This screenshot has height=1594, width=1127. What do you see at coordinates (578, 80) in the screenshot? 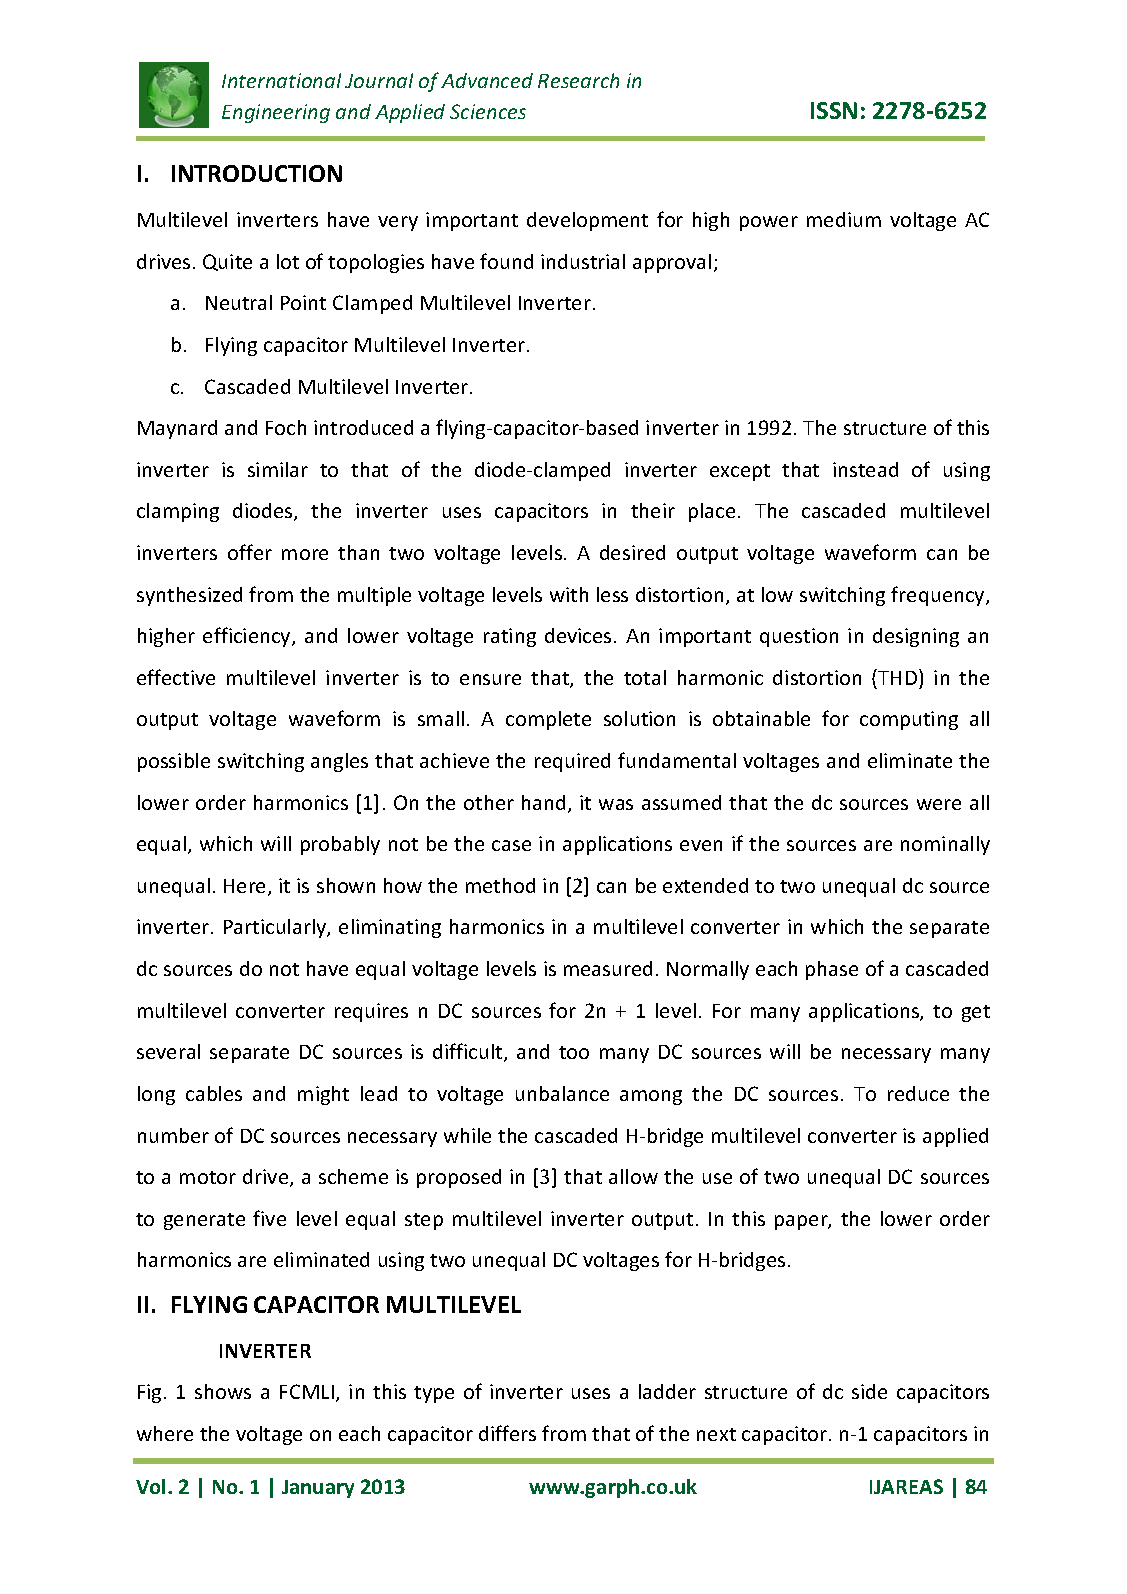
I see `Research` at bounding box center [578, 80].
